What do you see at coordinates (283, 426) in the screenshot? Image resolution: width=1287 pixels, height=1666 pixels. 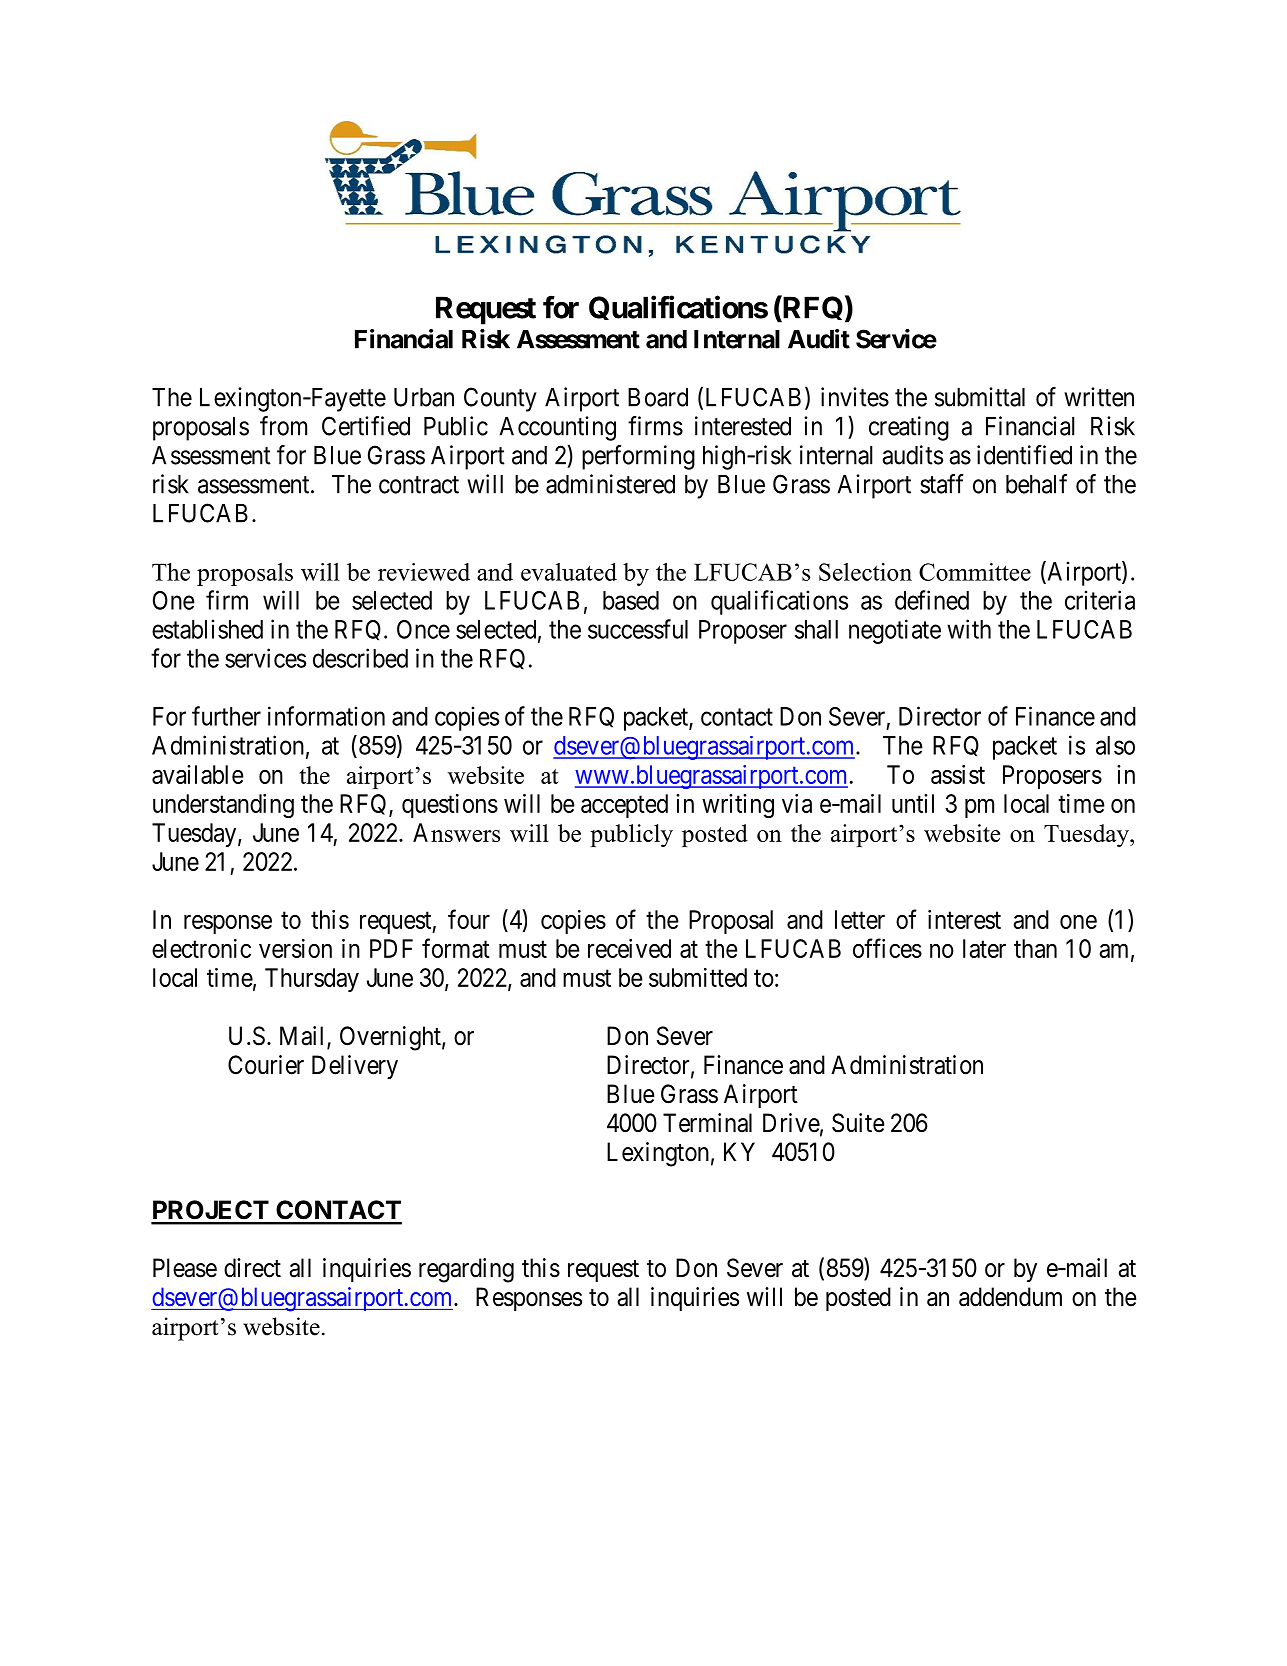 I see `from` at bounding box center [283, 426].
